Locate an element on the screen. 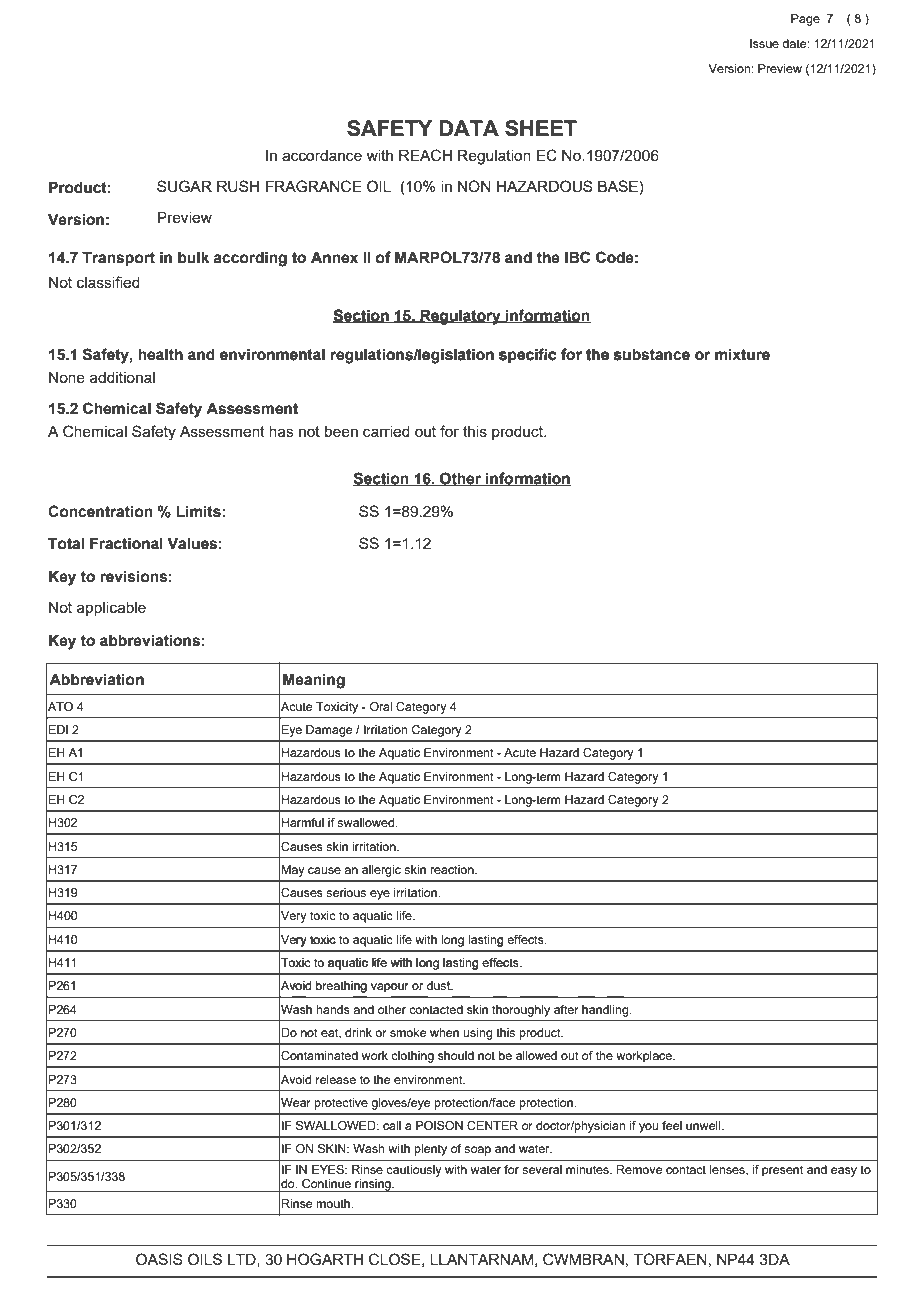 The width and height of the screenshot is (924, 1308). lenses is located at coordinates (728, 1170).
